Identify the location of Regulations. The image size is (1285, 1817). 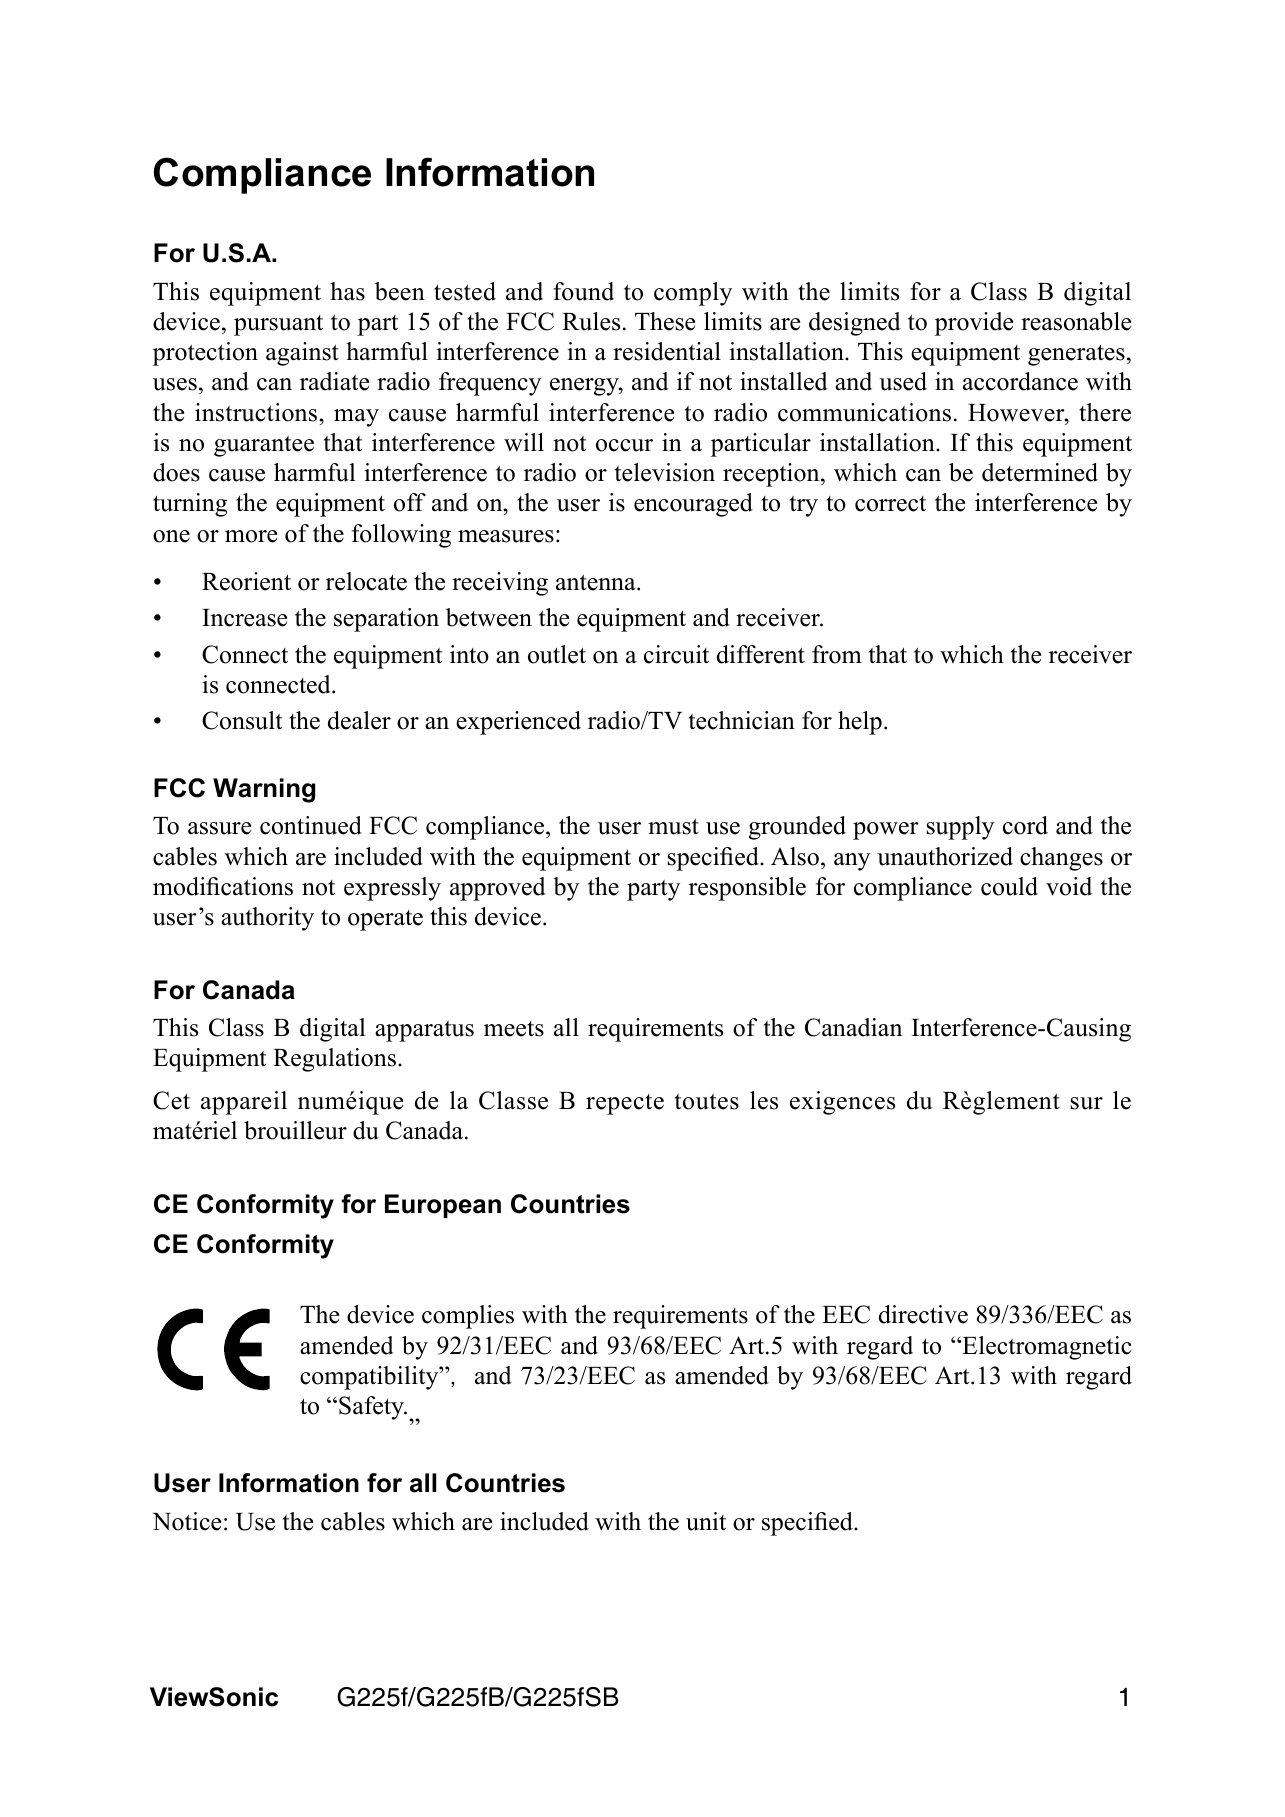
(334, 1060).
